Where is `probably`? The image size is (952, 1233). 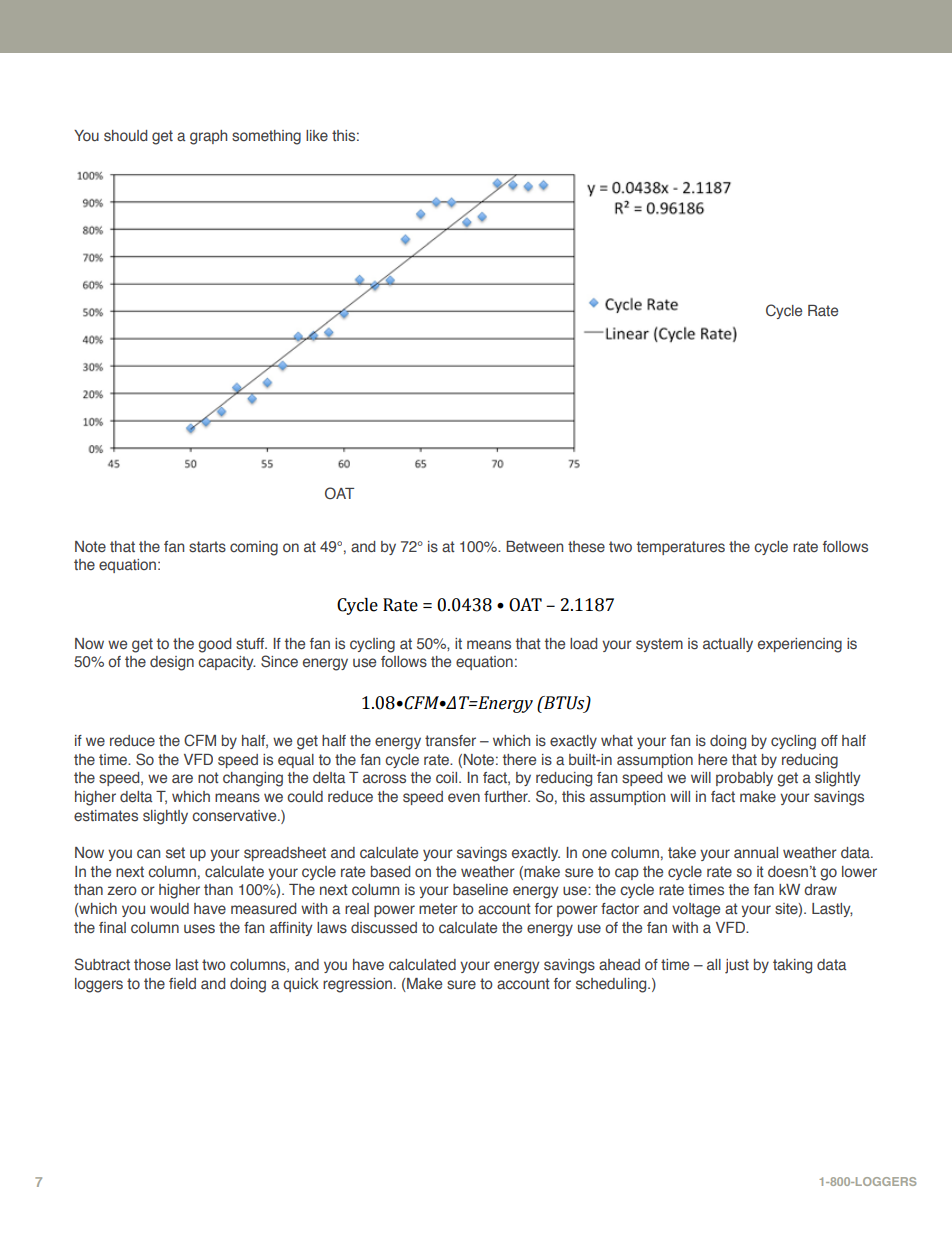
probably is located at coordinates (744, 779).
